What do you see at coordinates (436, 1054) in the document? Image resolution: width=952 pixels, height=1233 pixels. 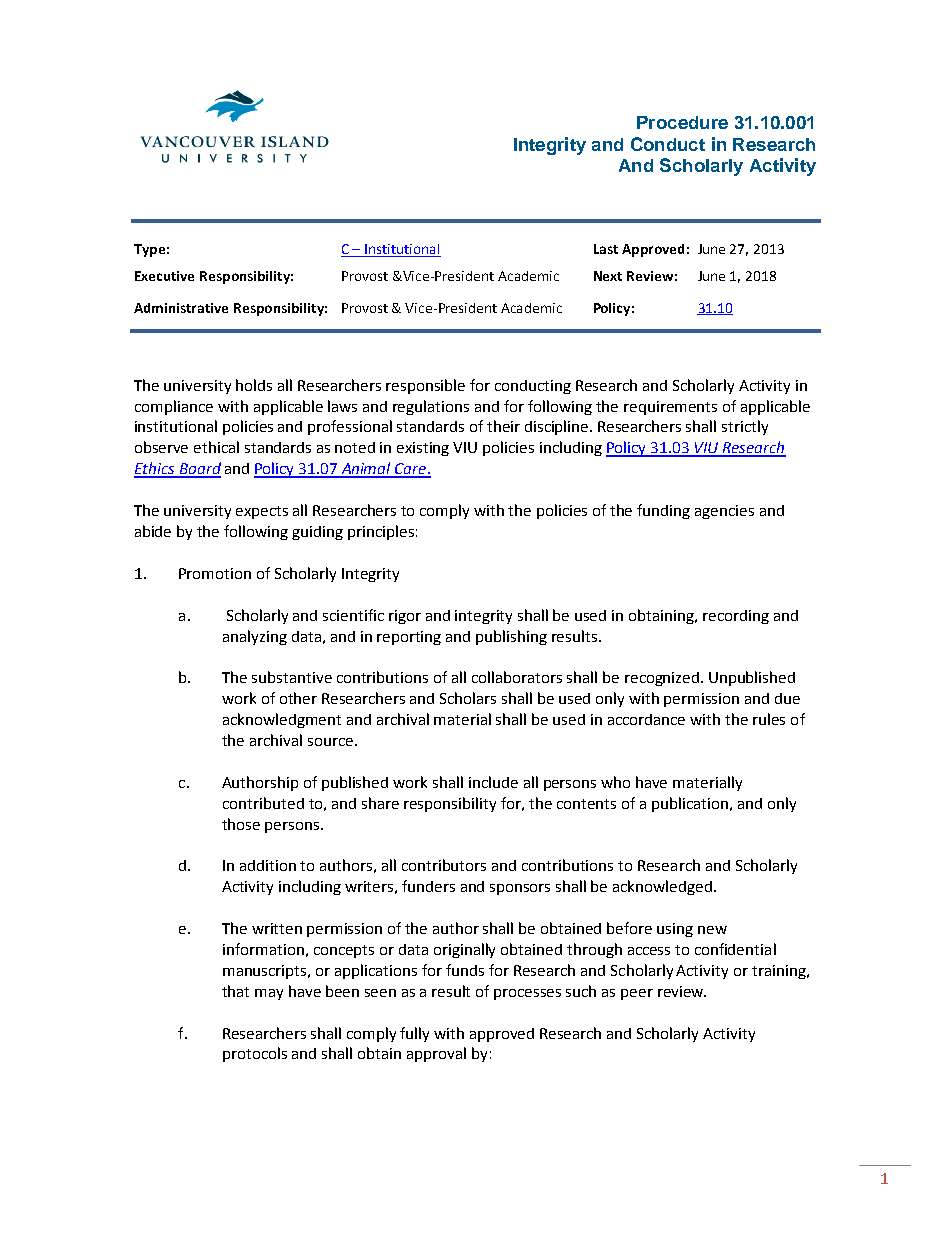 I see `approval` at bounding box center [436, 1054].
